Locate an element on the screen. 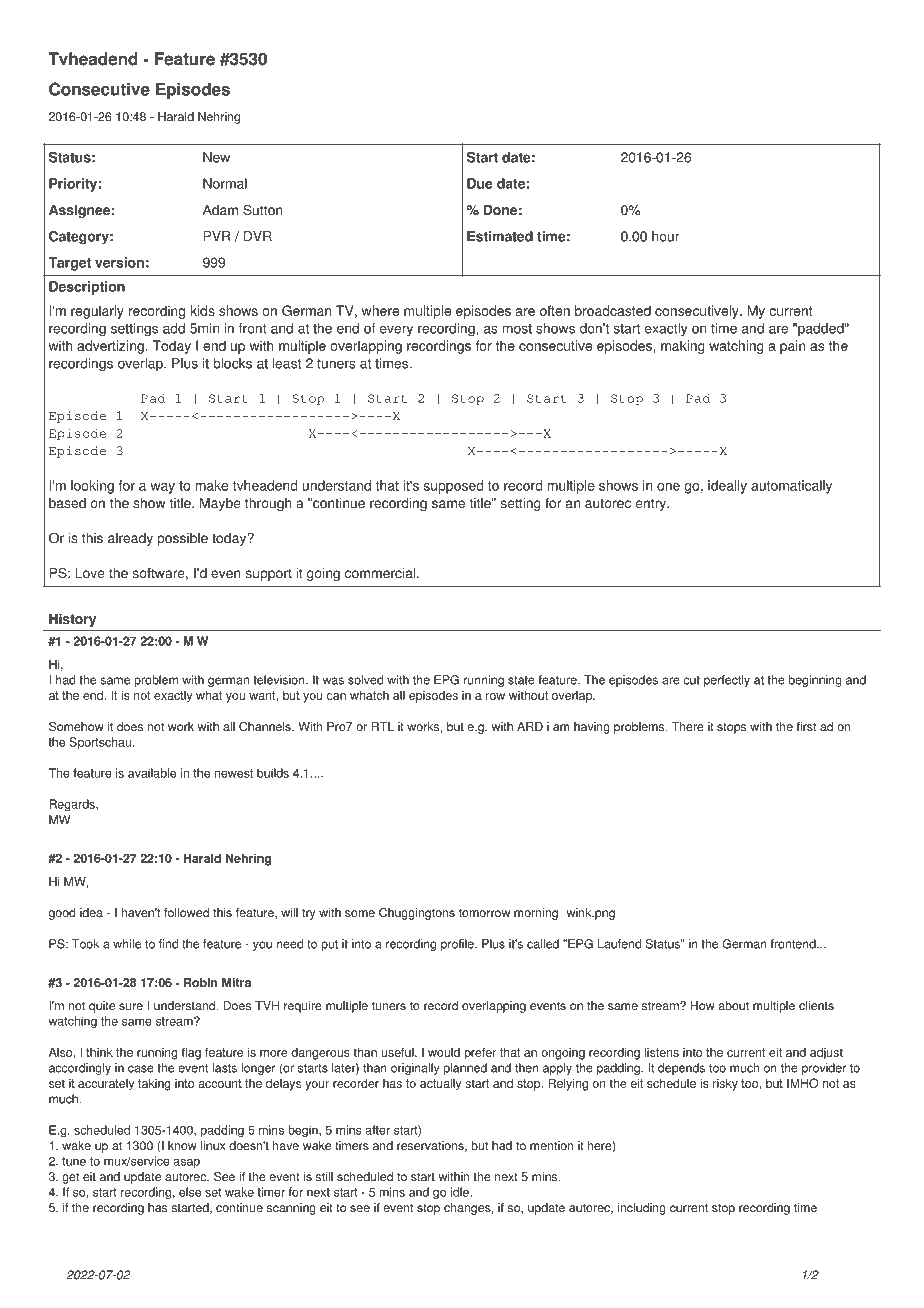 This screenshot has width=924, height=1308. followed is located at coordinates (186, 913).
